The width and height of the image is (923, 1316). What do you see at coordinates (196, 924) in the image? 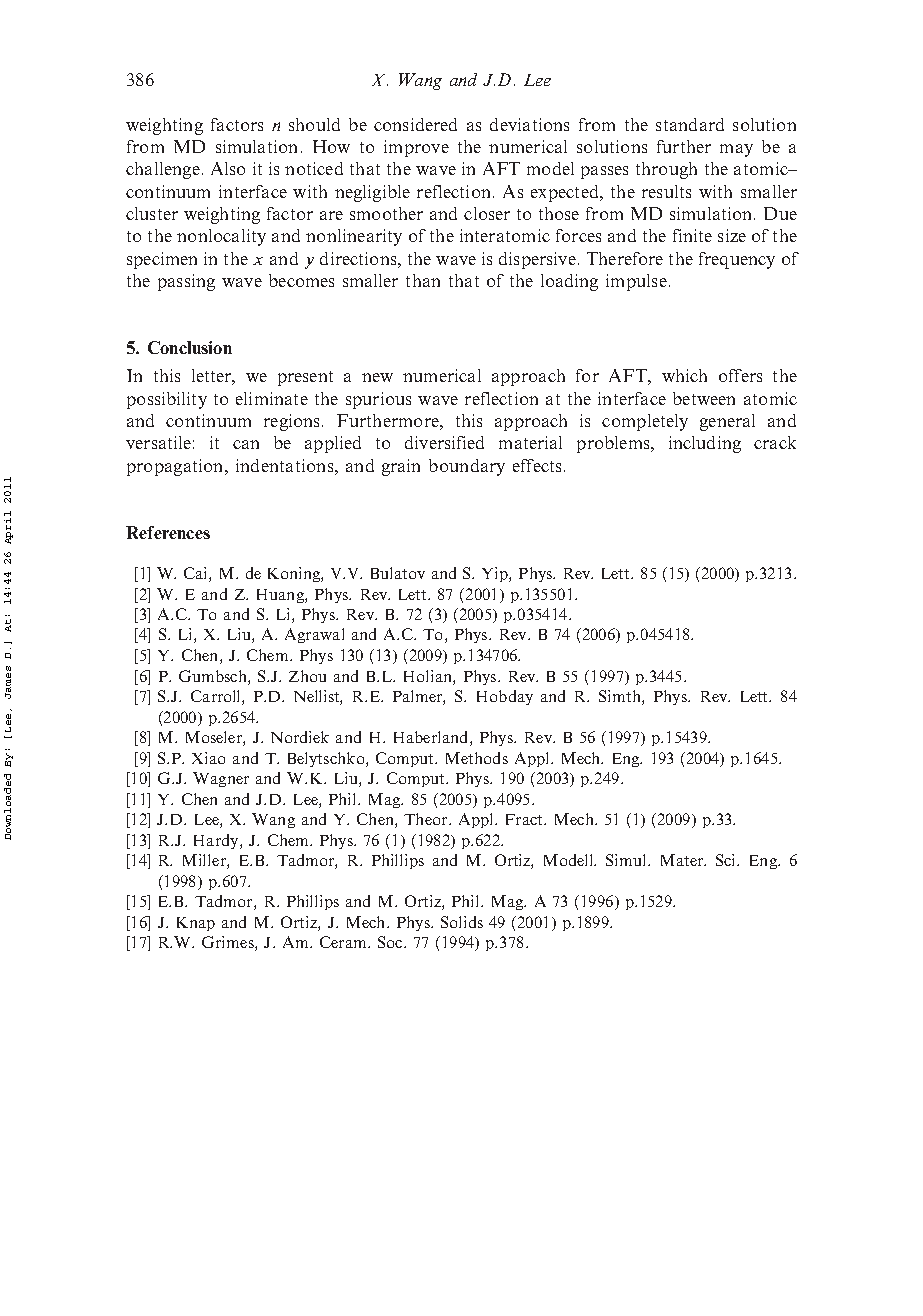
I see `Knap` at bounding box center [196, 924].
